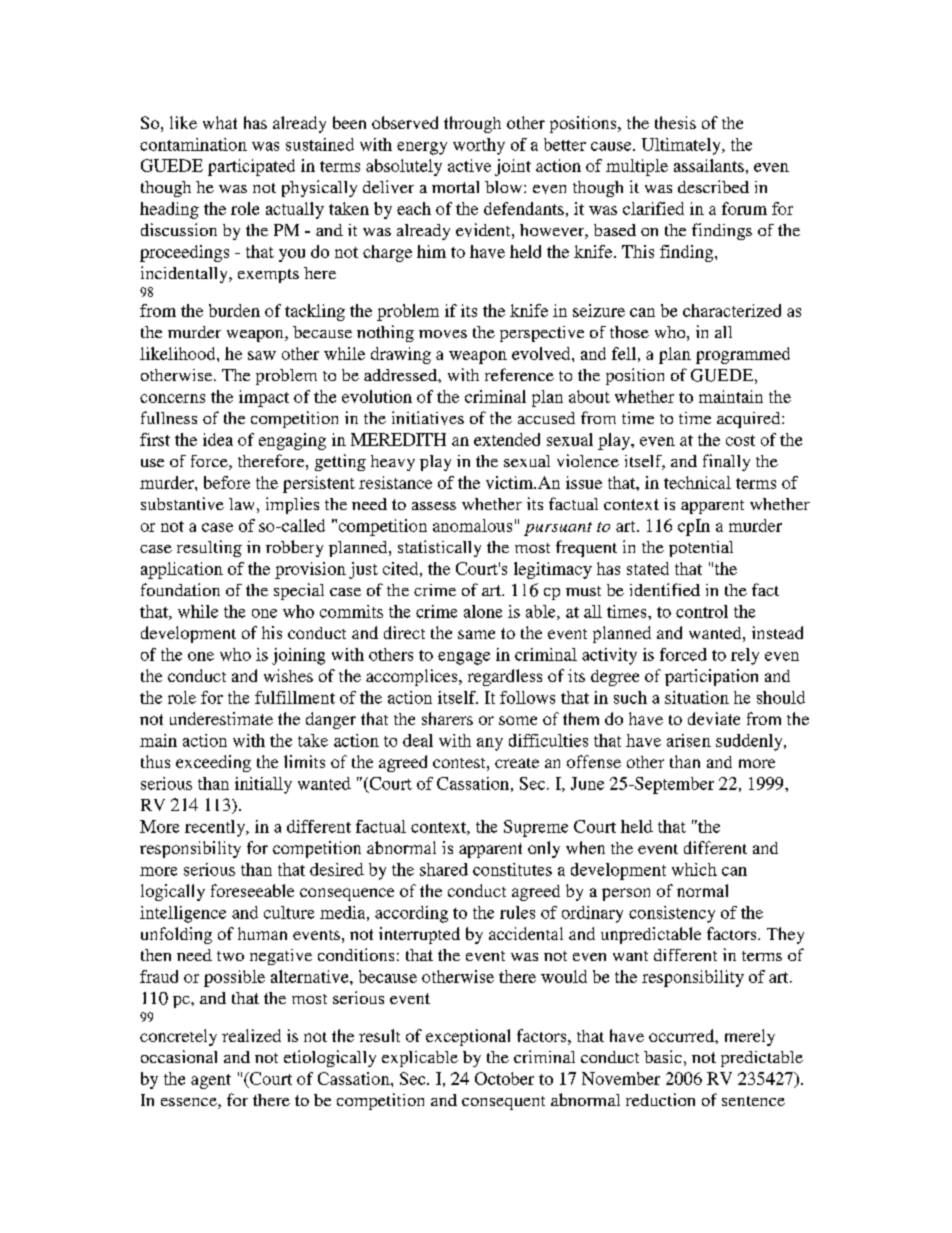 The height and width of the page is (1233, 952). Describe the element at coordinates (251, 167) in the page. I see `participated` at that location.
